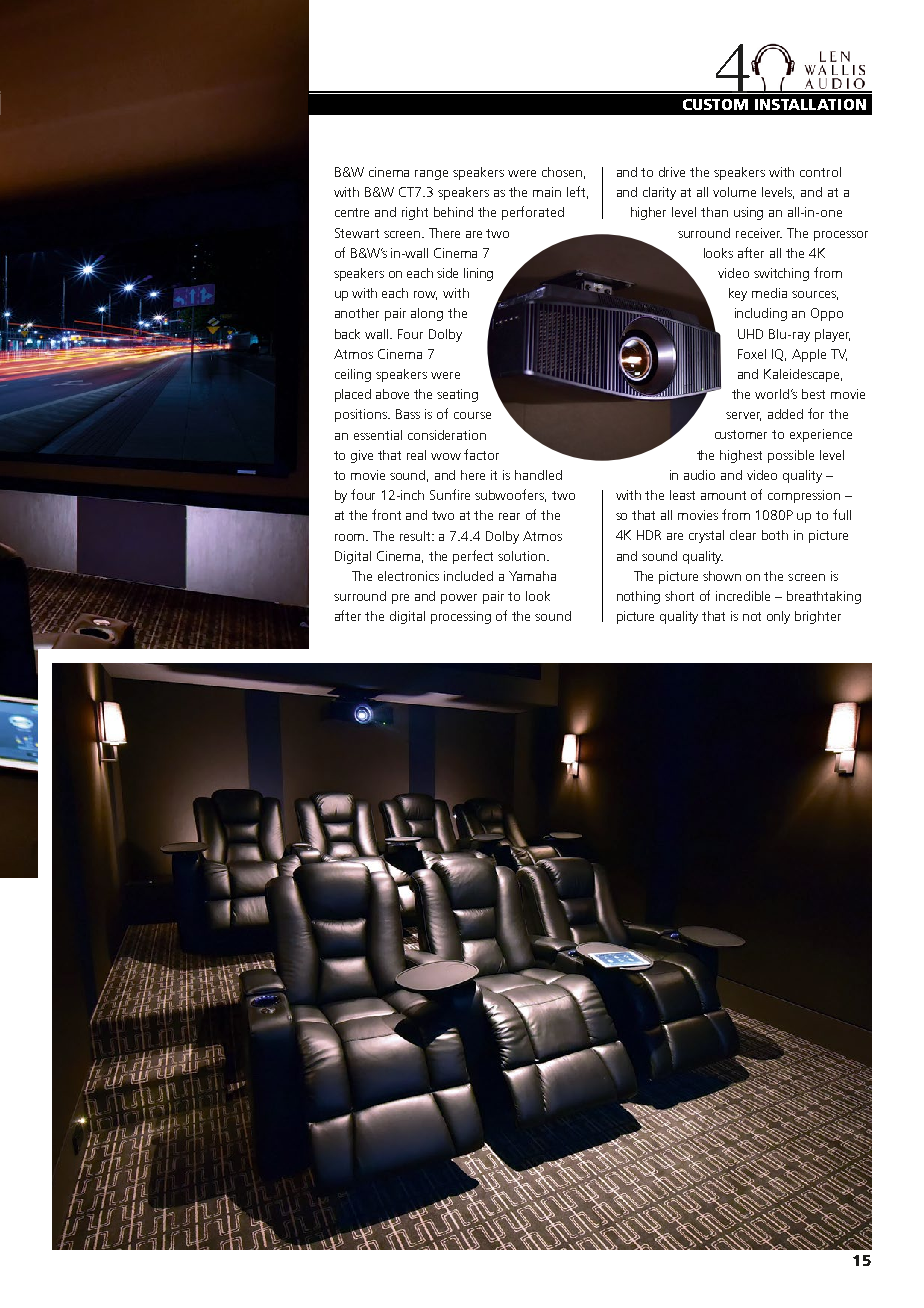 This screenshot has height=1308, width=924. I want to click on above, so click(392, 394).
